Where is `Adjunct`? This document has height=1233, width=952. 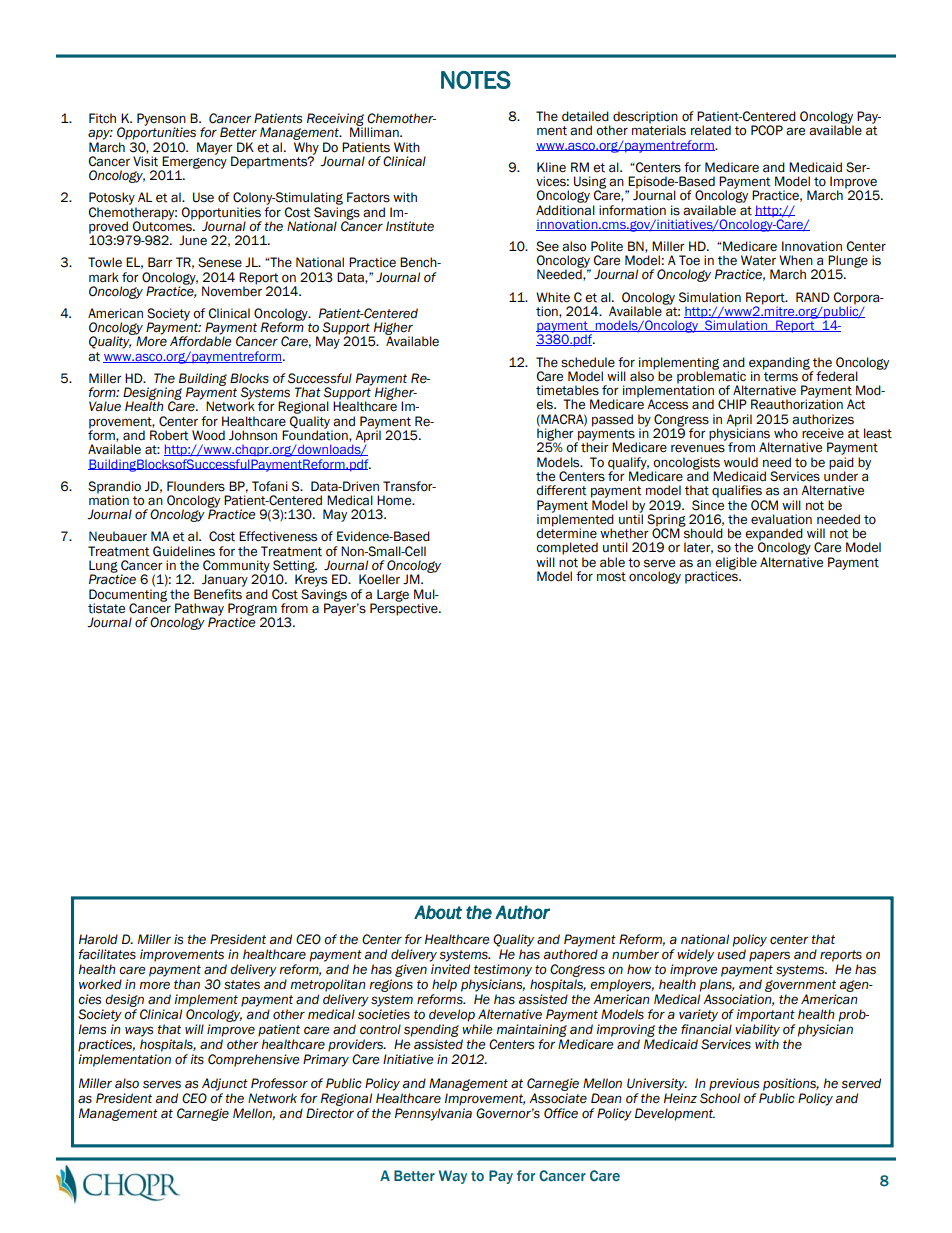
Adjunct is located at coordinates (225, 1084).
